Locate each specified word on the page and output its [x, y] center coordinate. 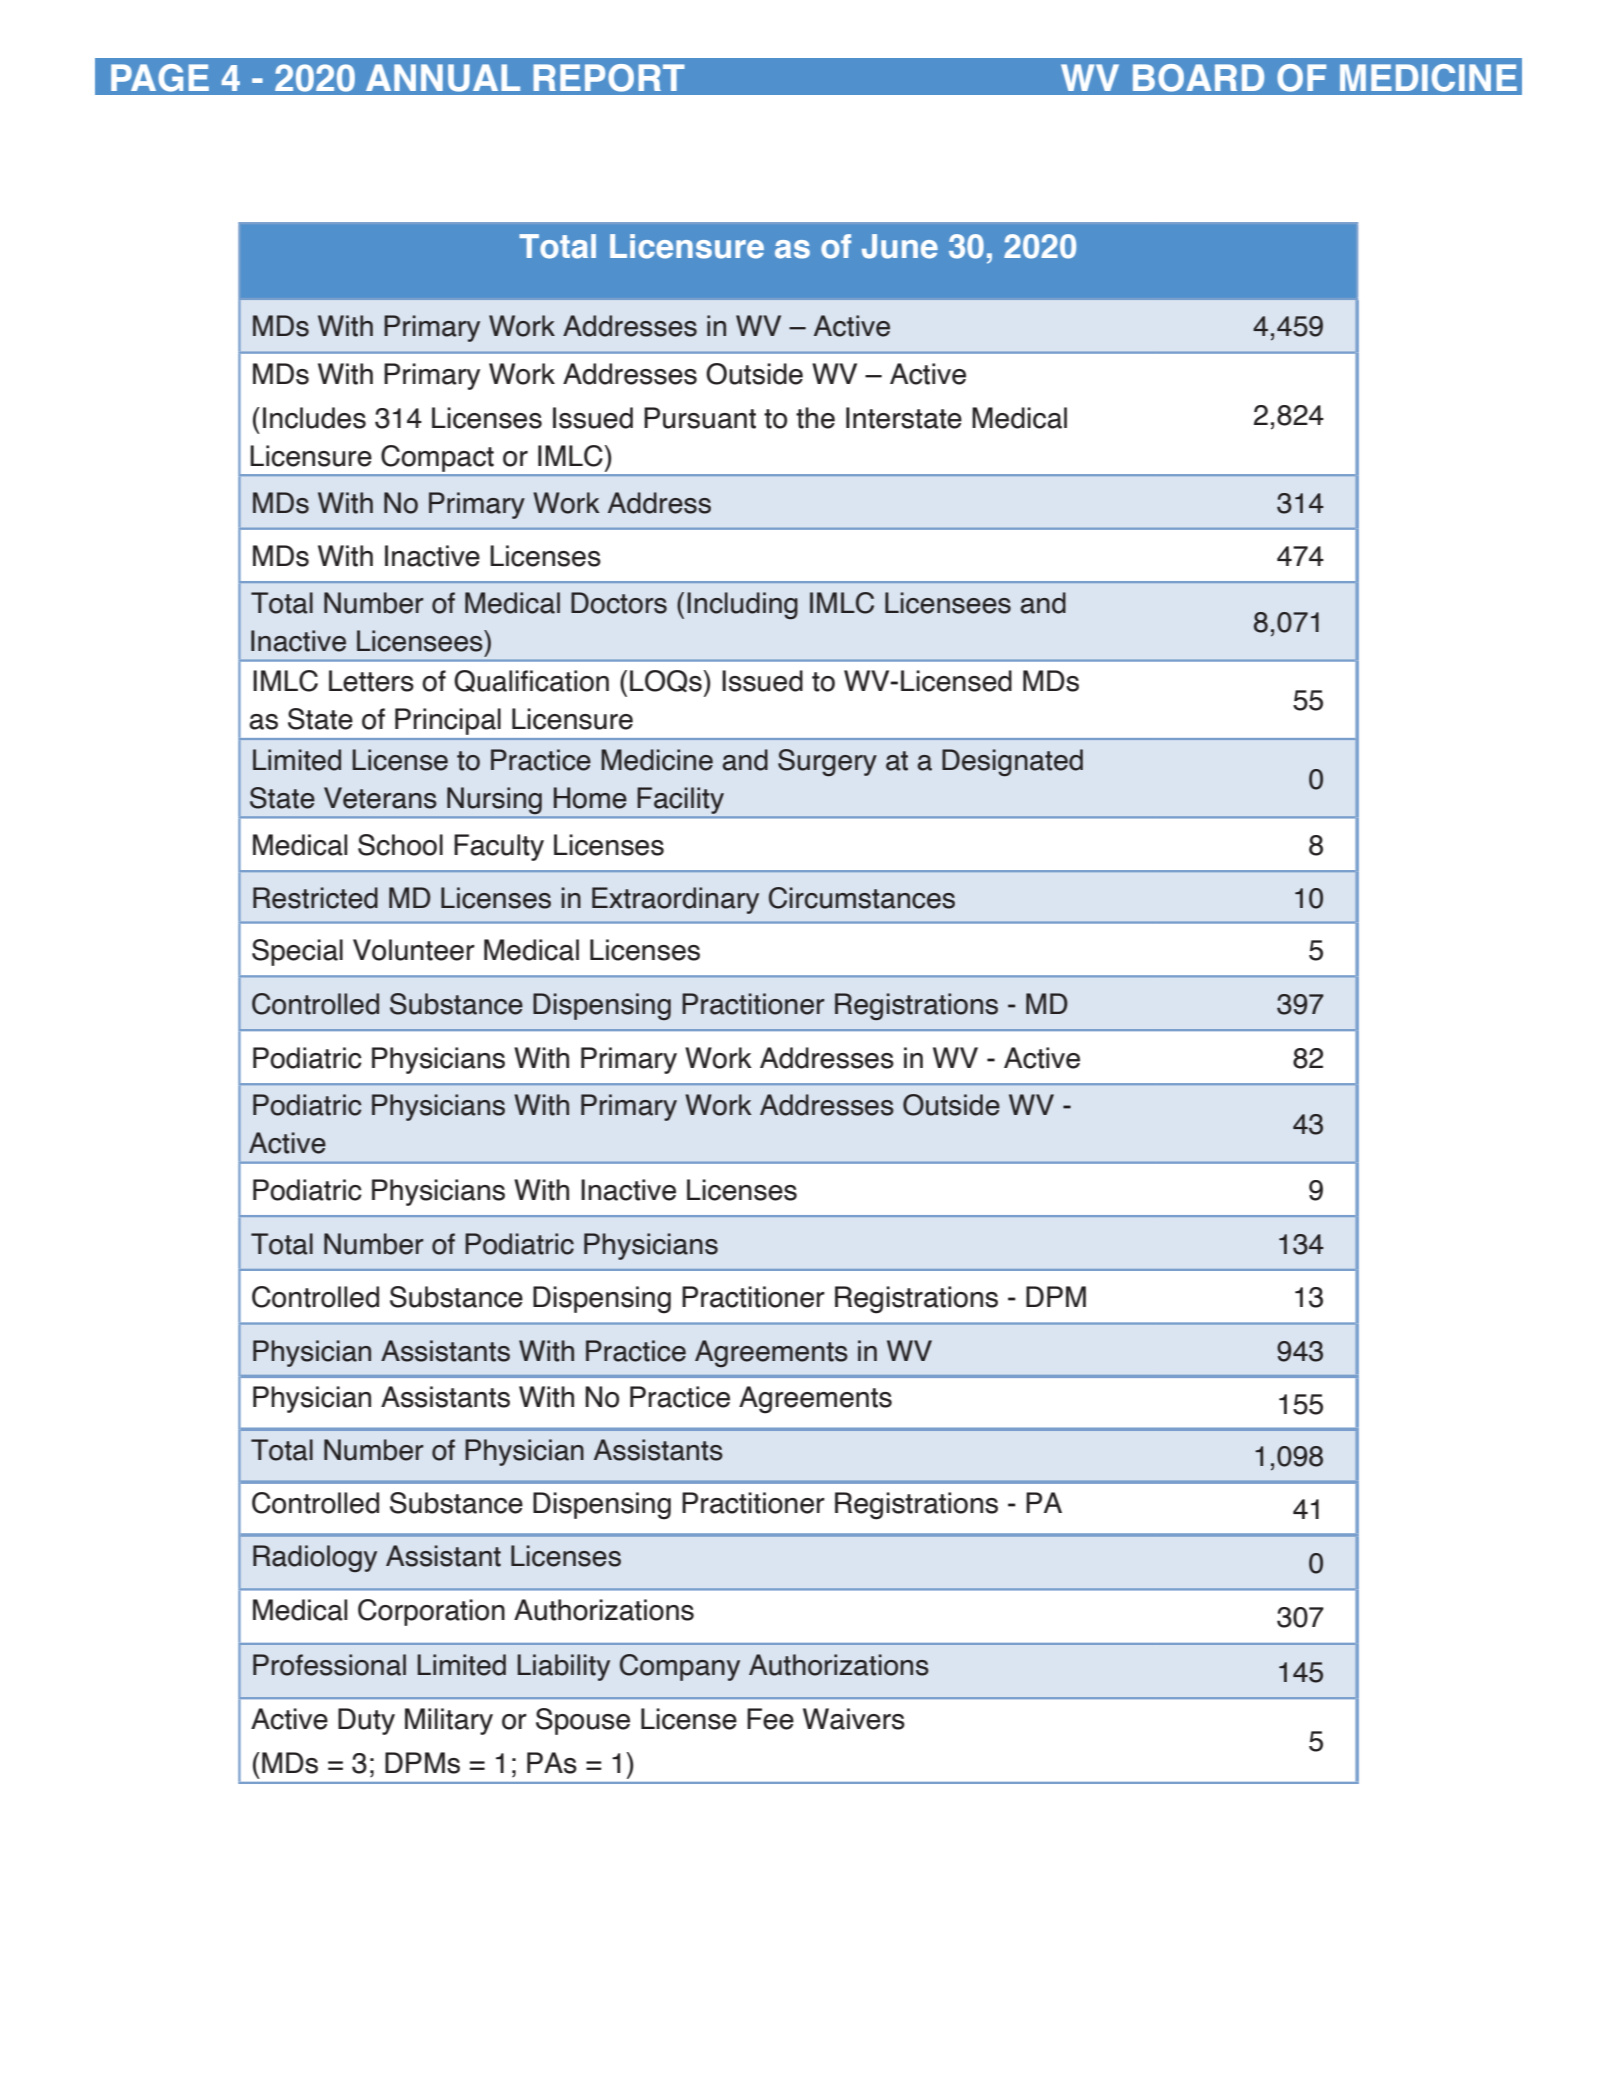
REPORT [609, 78]
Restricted [315, 898]
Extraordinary [675, 900]
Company [680, 1667]
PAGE [160, 78]
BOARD [1198, 78]
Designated [1012, 763]
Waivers [854, 1719]
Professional [329, 1665]
